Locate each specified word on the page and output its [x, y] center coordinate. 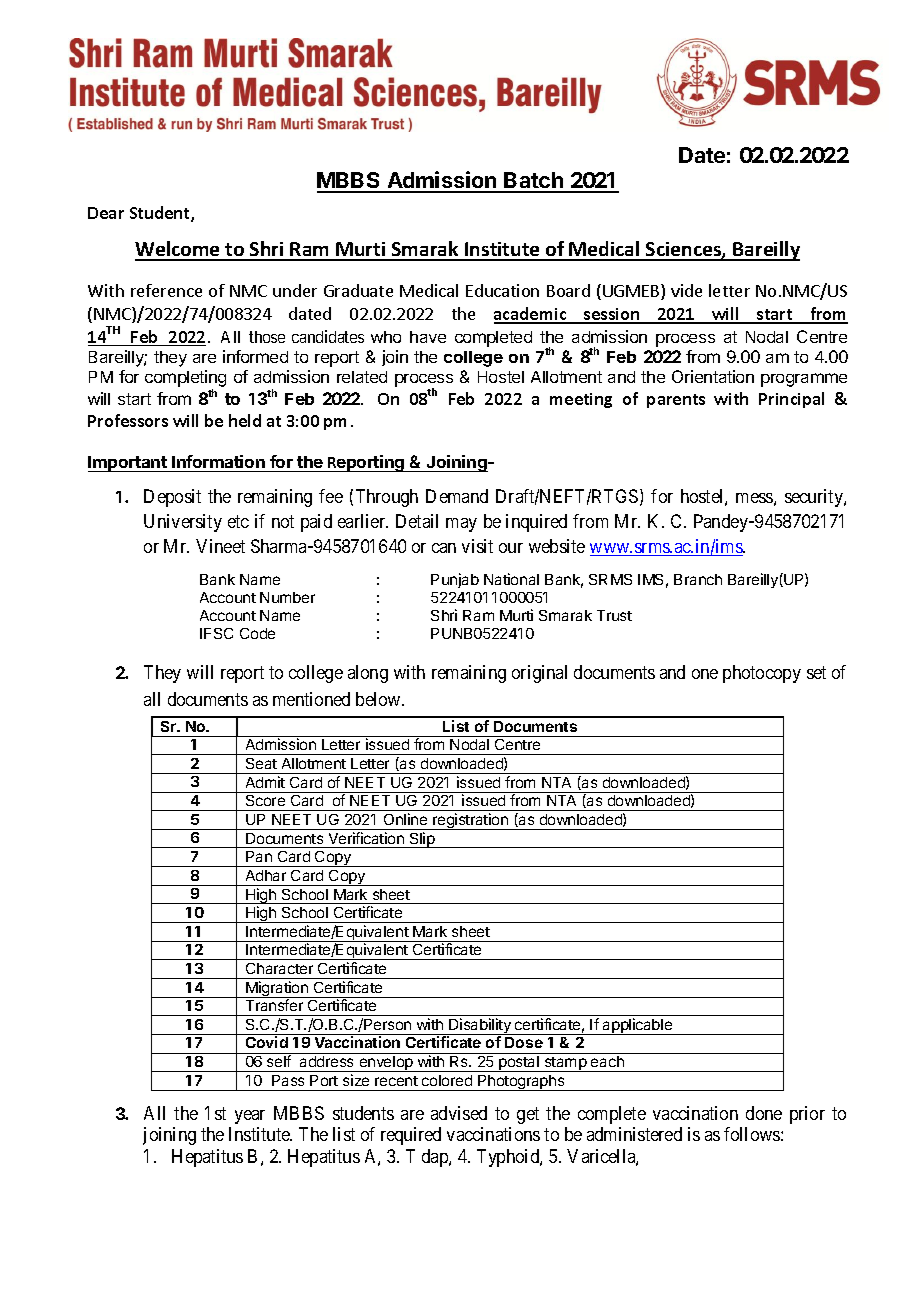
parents [676, 401]
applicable [638, 1026]
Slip [422, 840]
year [250, 1117]
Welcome [179, 250]
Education [502, 290]
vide [686, 290]
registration [470, 821]
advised [459, 1113]
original [539, 674]
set [816, 672]
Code [257, 633]
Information [218, 461]
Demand [457, 496]
